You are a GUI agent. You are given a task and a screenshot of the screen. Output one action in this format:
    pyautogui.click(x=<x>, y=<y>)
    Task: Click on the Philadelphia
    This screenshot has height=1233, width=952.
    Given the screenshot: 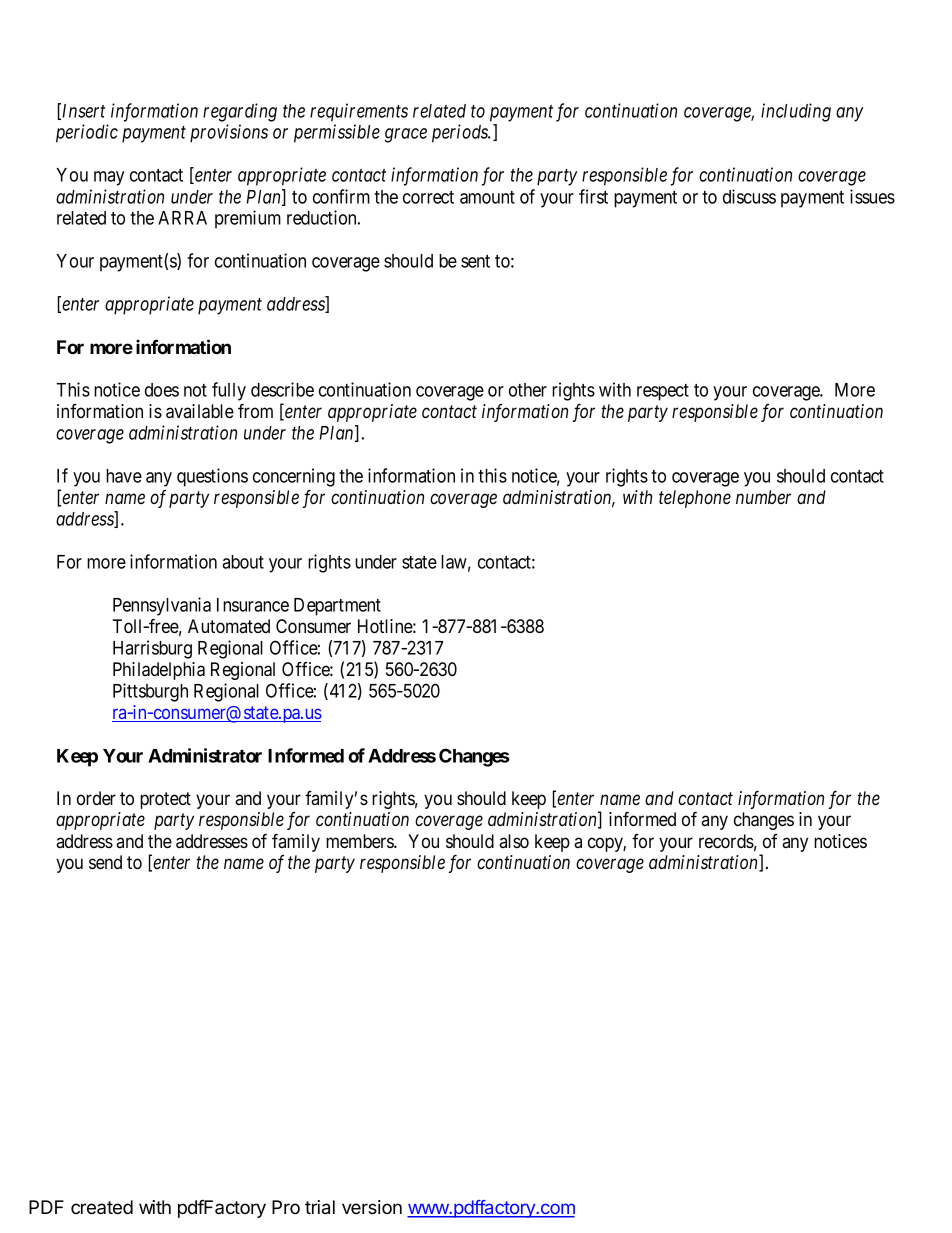 What is the action you would take?
    pyautogui.click(x=159, y=671)
